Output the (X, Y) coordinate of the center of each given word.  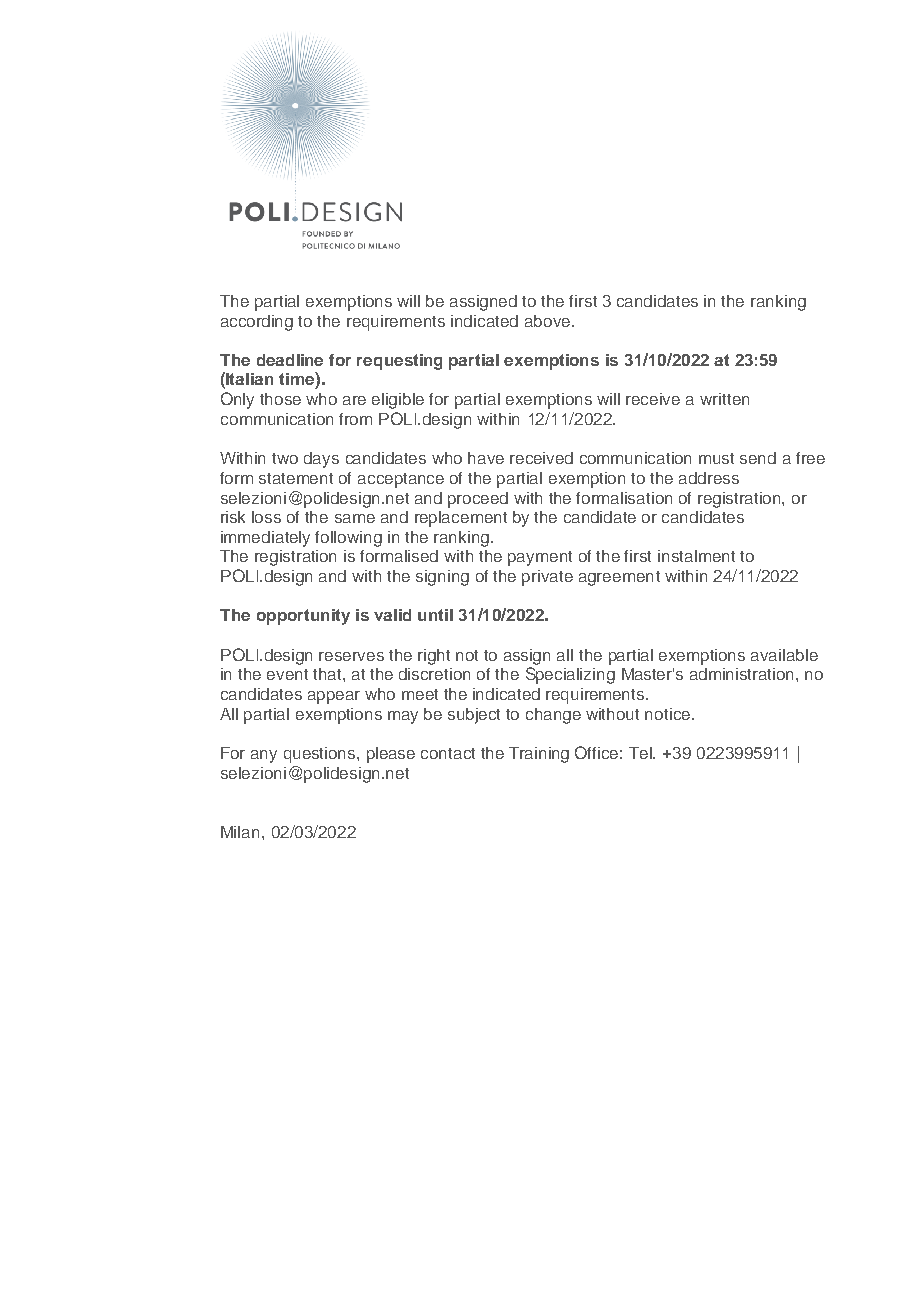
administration (743, 674)
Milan (242, 832)
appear (334, 697)
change (553, 716)
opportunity (303, 617)
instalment (696, 556)
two (285, 458)
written (724, 399)
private (547, 578)
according (257, 323)
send (758, 458)
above (547, 321)
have (486, 458)
